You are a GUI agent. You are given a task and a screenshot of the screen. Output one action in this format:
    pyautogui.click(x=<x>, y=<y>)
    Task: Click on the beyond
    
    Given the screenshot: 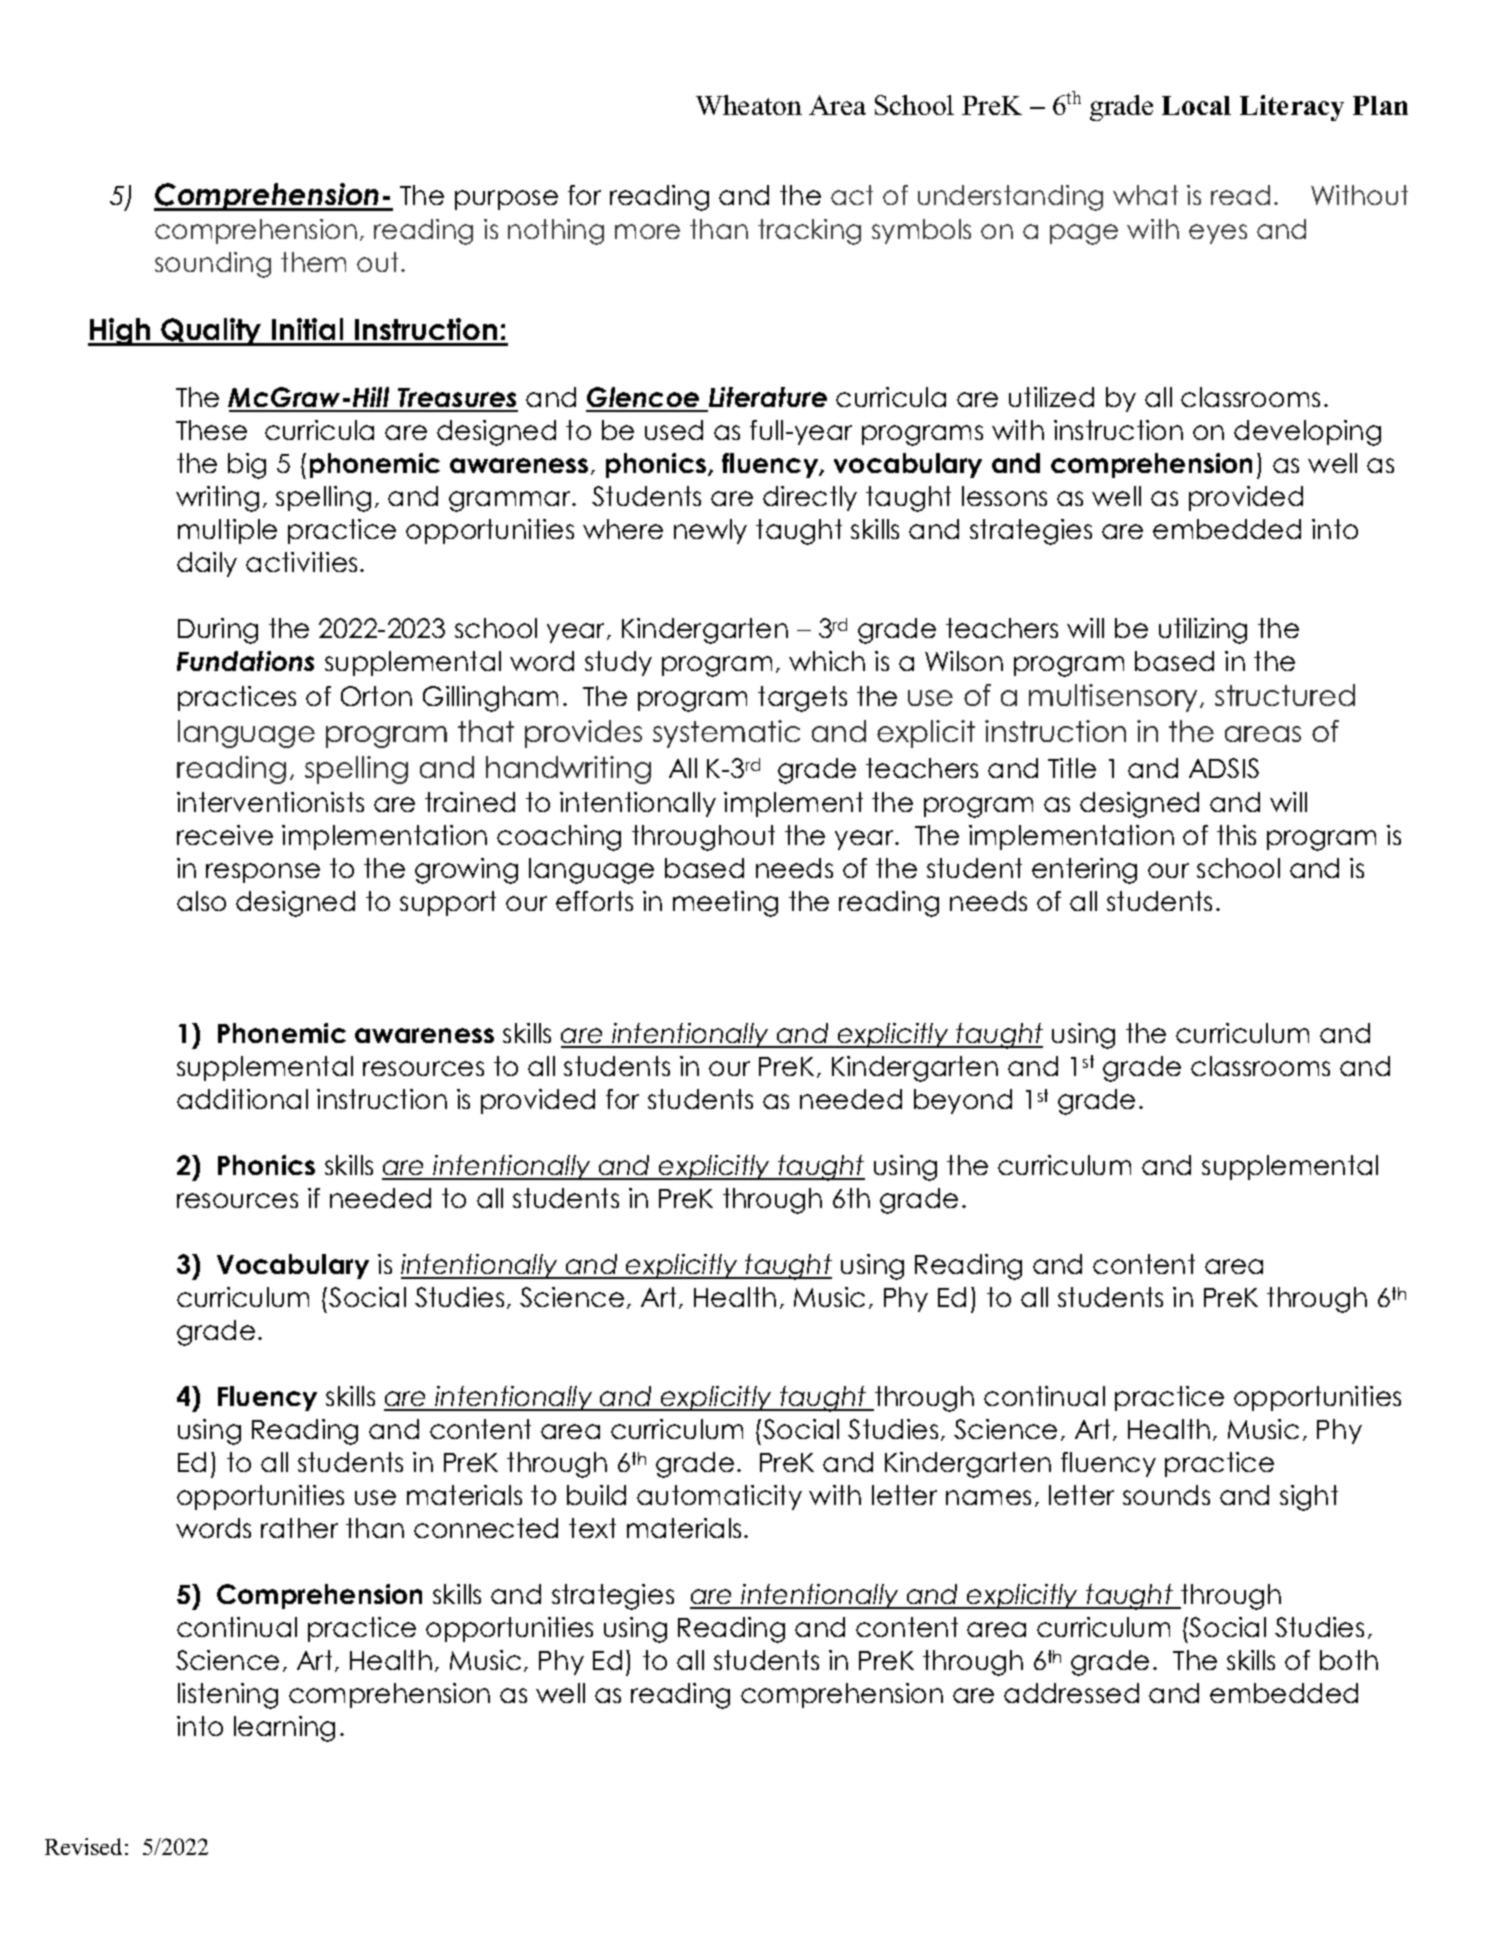 What is the action you would take?
    pyautogui.click(x=963, y=1101)
